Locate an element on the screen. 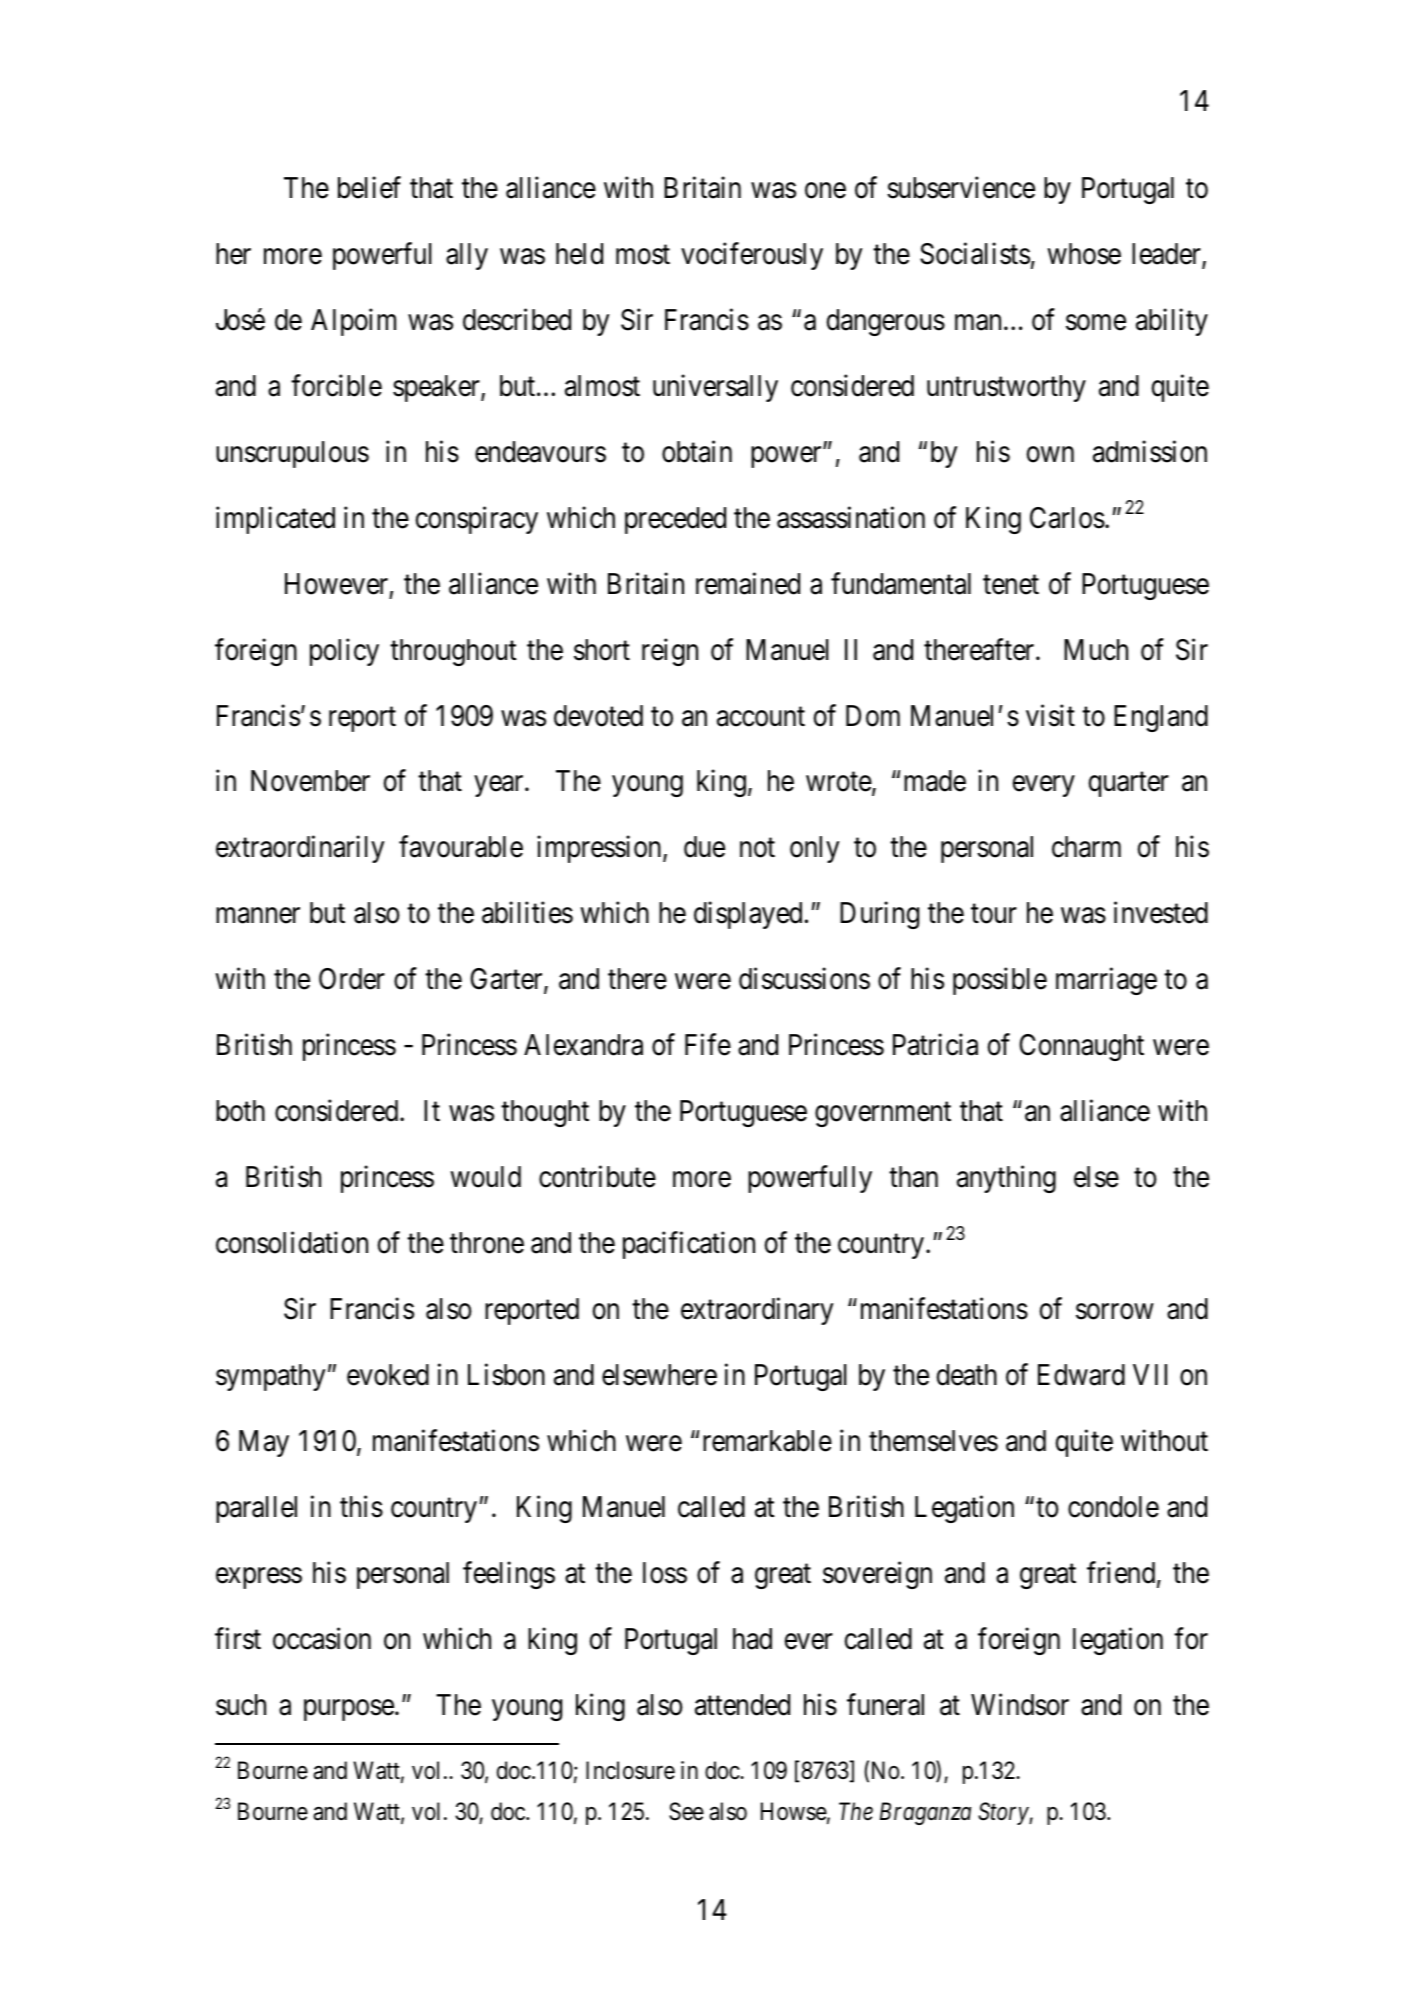 The width and height of the screenshot is (1422, 2012). marriage is located at coordinates (1106, 981).
